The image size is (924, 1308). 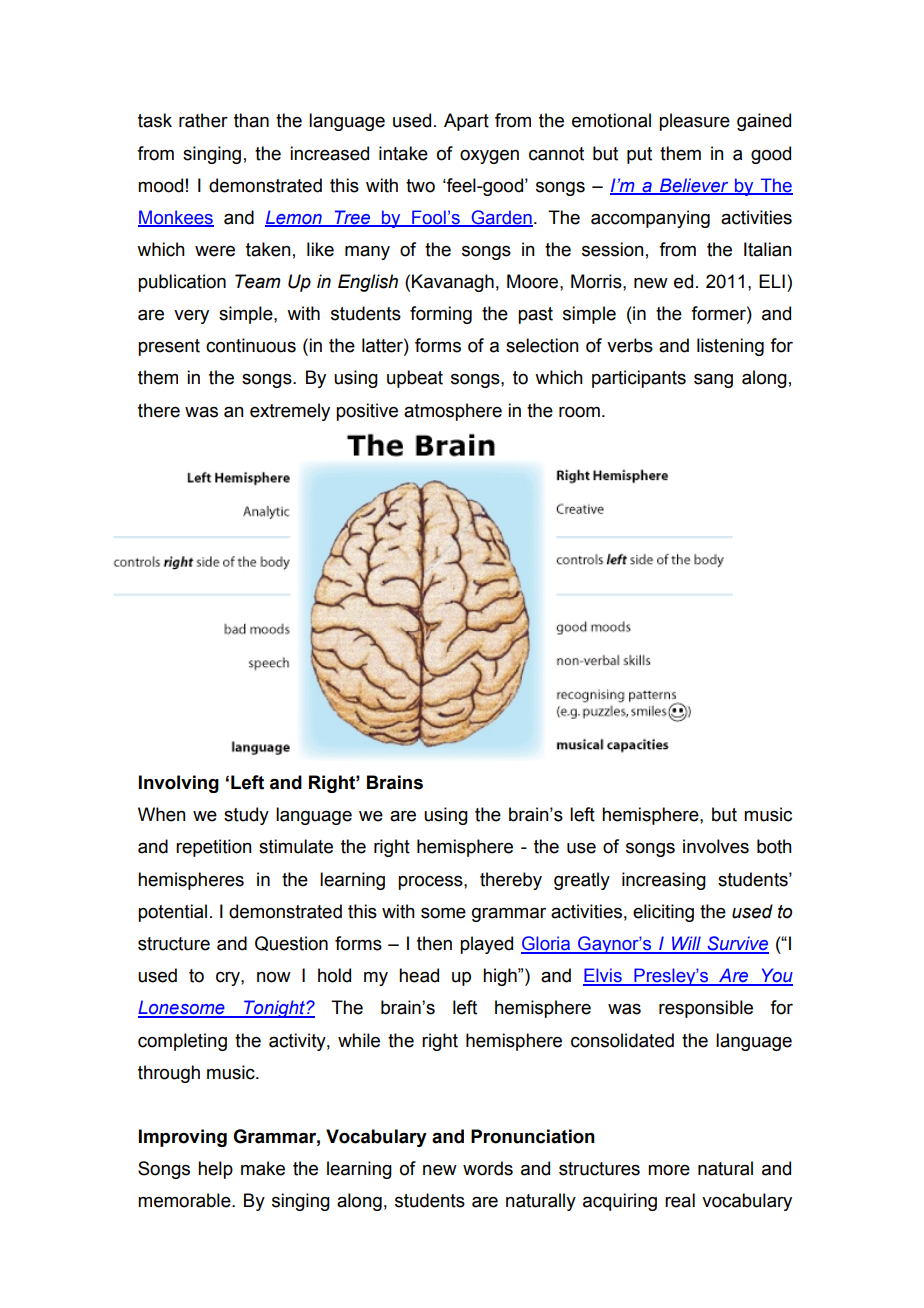 What do you see at coordinates (713, 380) in the page?
I see `sang` at bounding box center [713, 380].
